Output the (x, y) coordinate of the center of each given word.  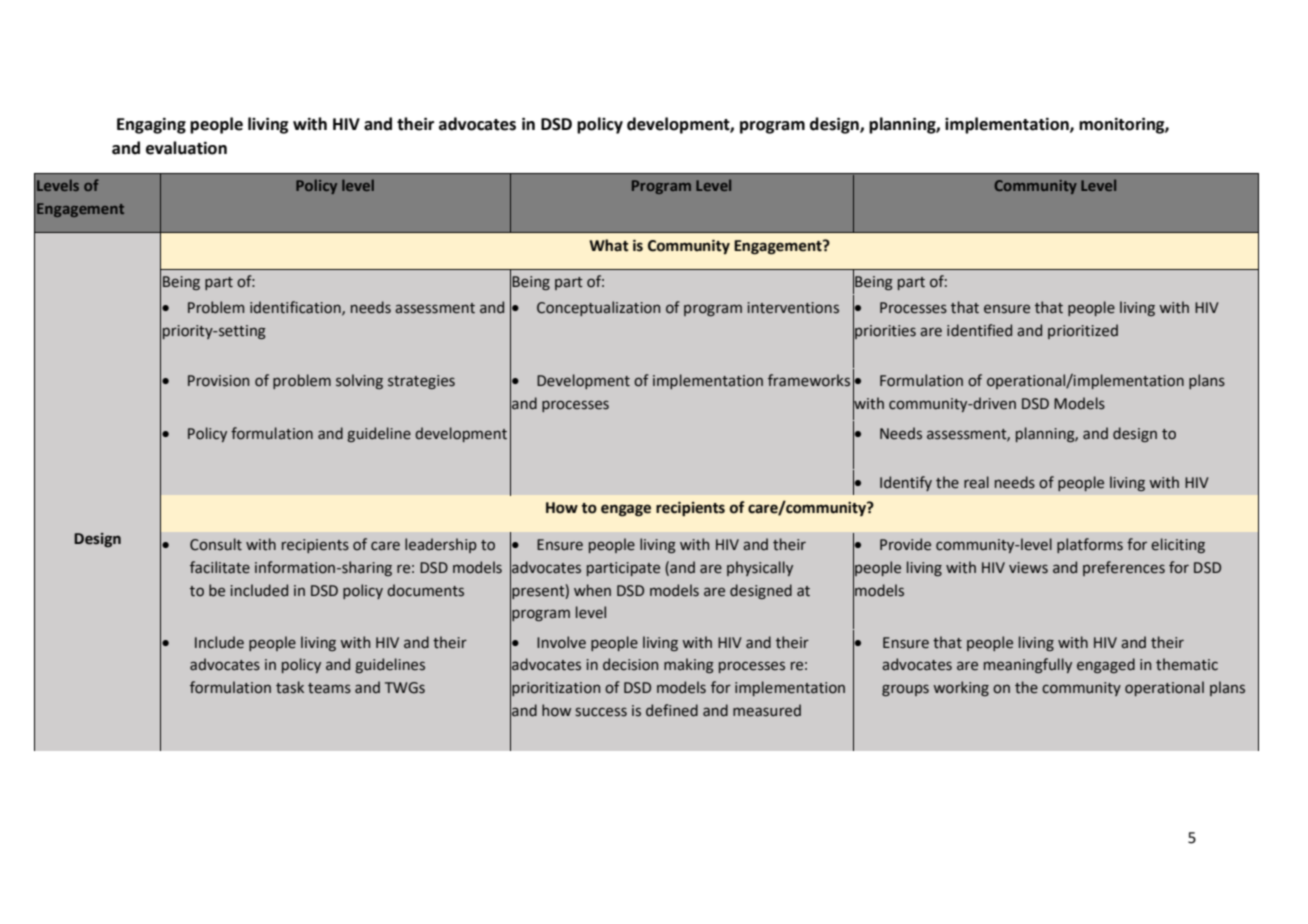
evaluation (186, 148)
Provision (218, 381)
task (290, 687)
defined (672, 710)
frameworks (809, 380)
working (961, 688)
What (608, 245)
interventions (793, 308)
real (976, 482)
